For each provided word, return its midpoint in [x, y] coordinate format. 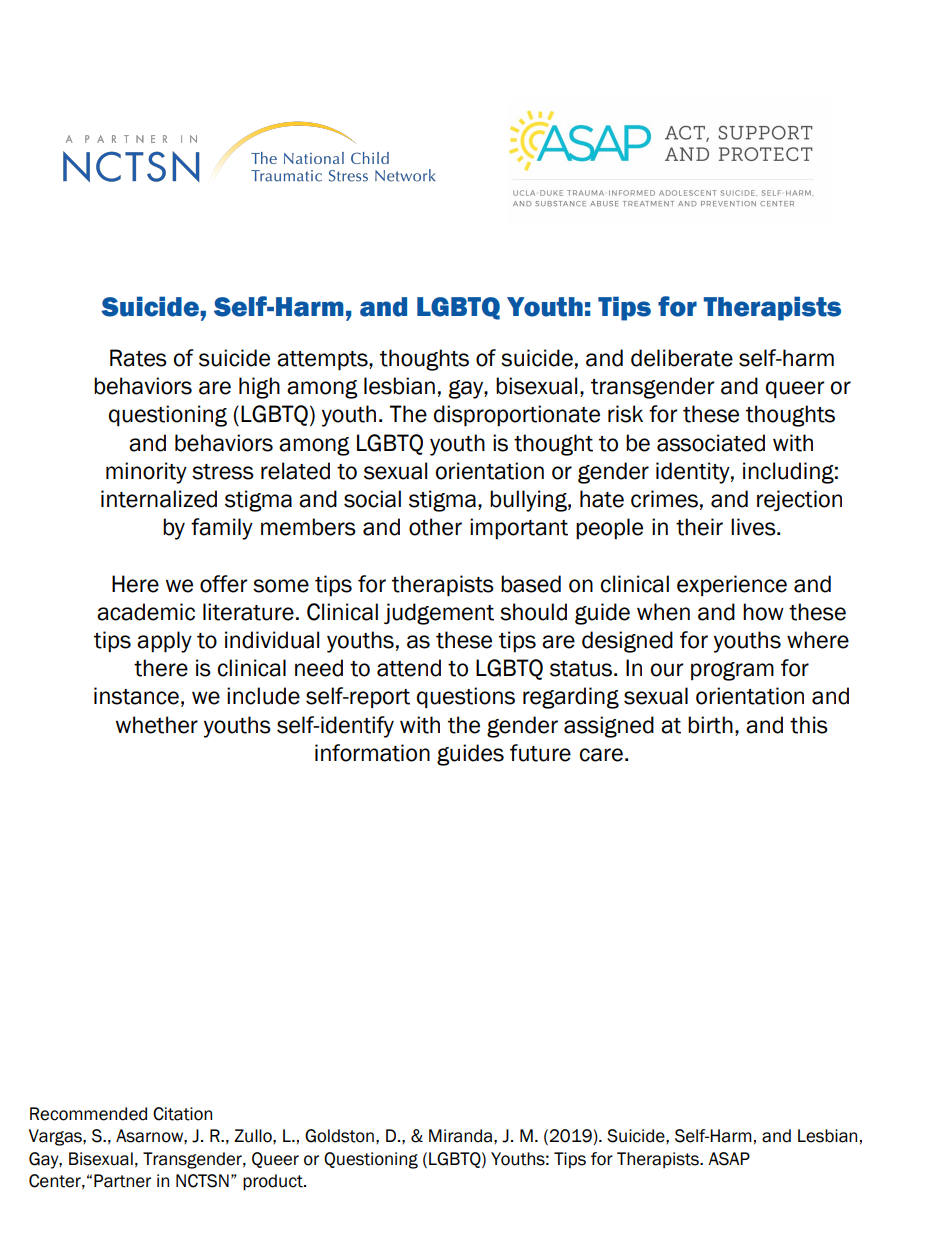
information [372, 753]
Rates [138, 358]
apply [164, 642]
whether [157, 725]
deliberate [682, 358]
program [732, 671]
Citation [182, 1114]
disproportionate [517, 416]
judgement [439, 614]
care [601, 755]
